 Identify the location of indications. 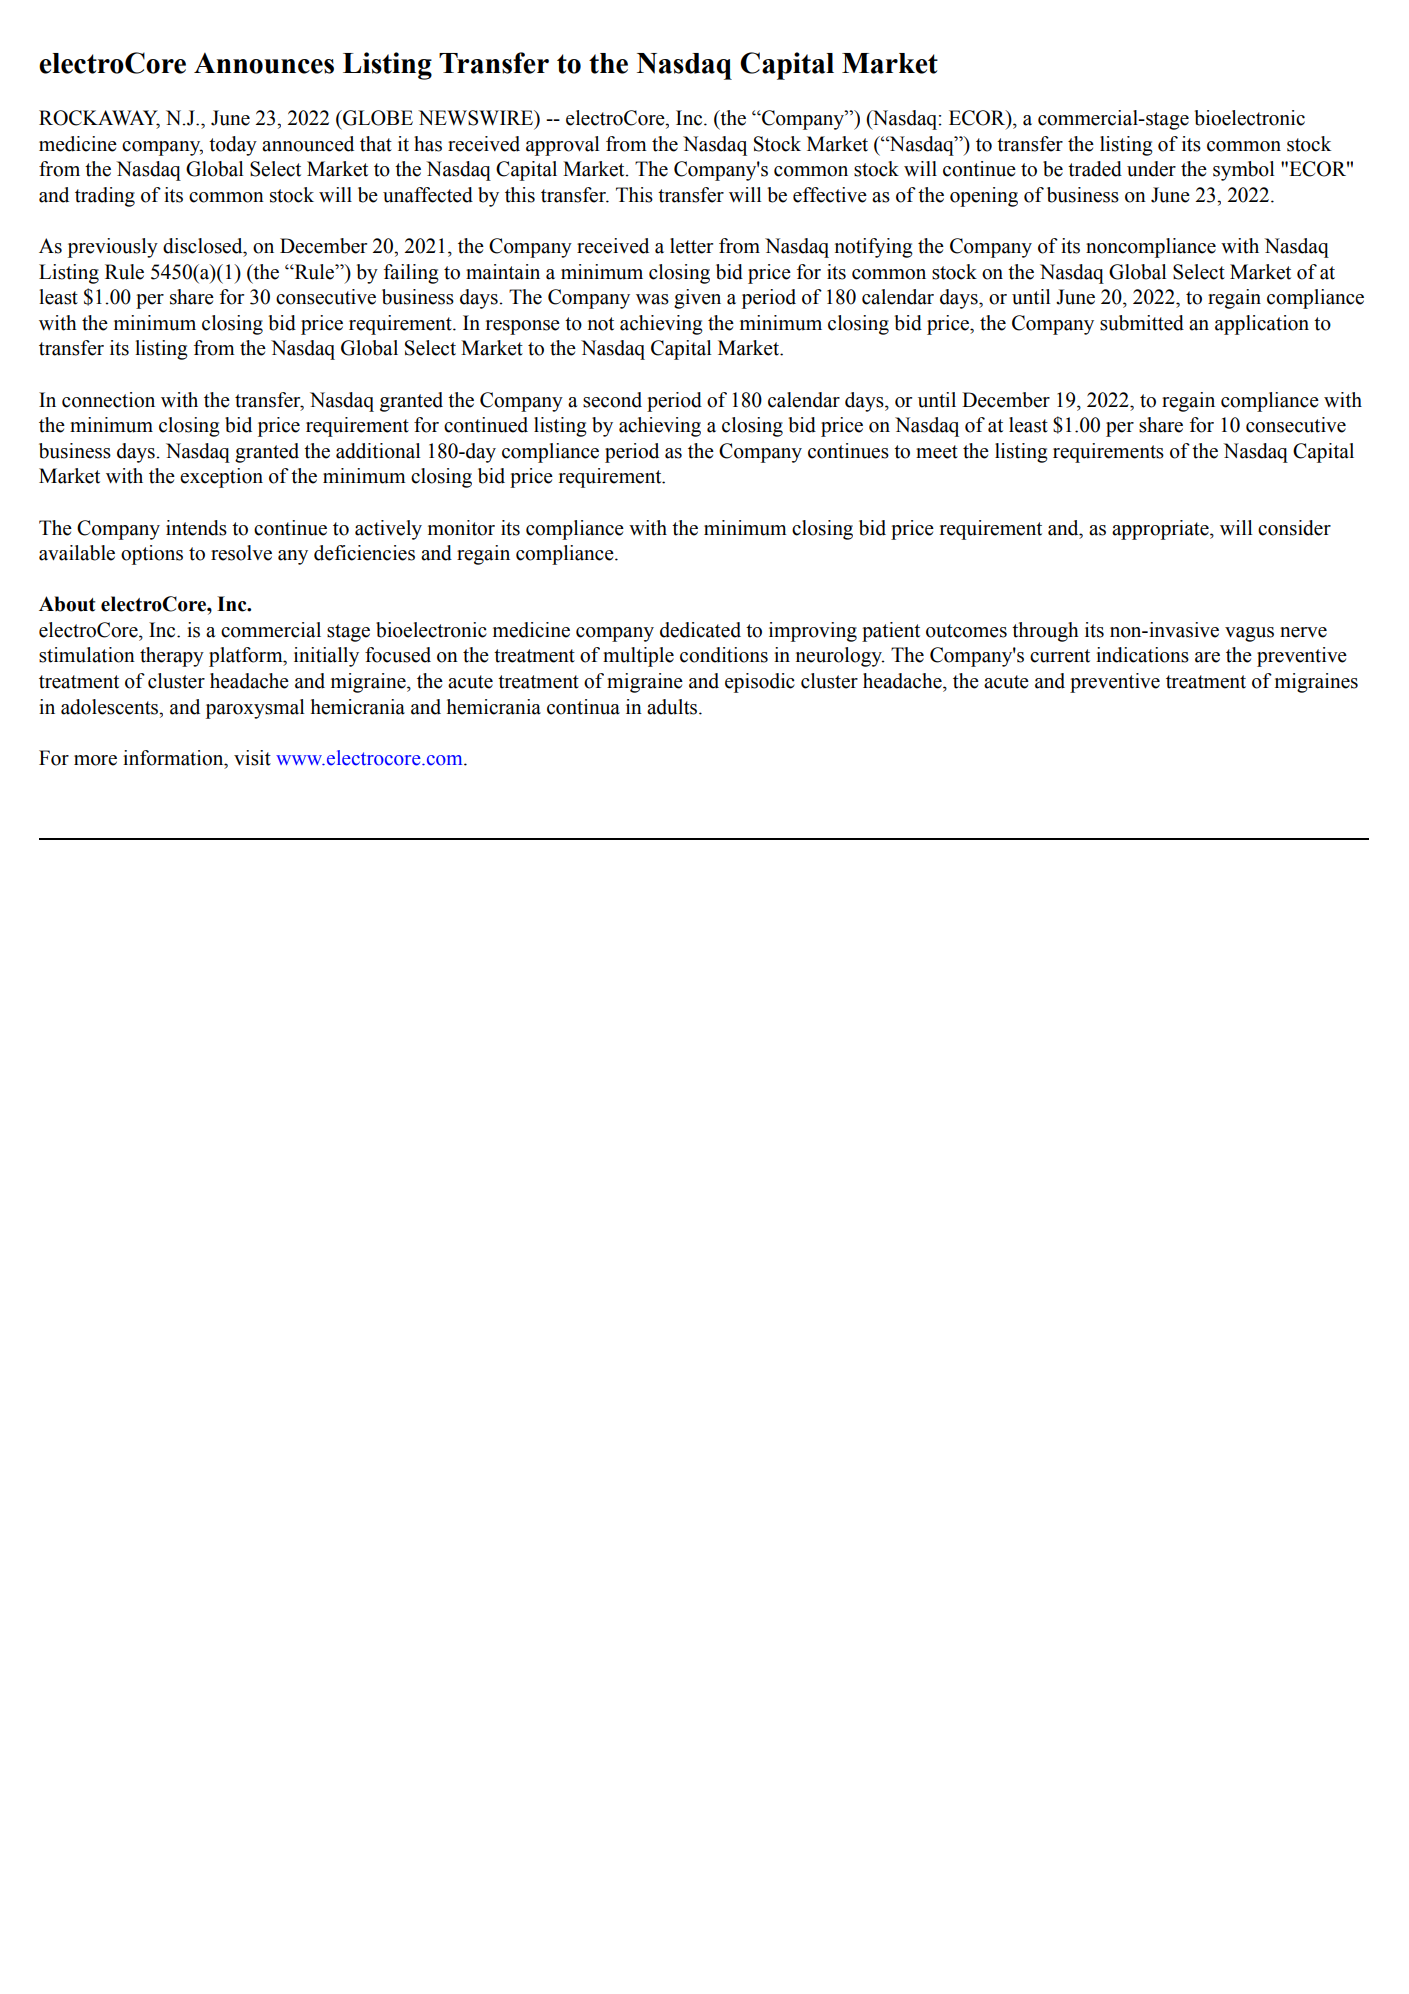
(1142, 655).
